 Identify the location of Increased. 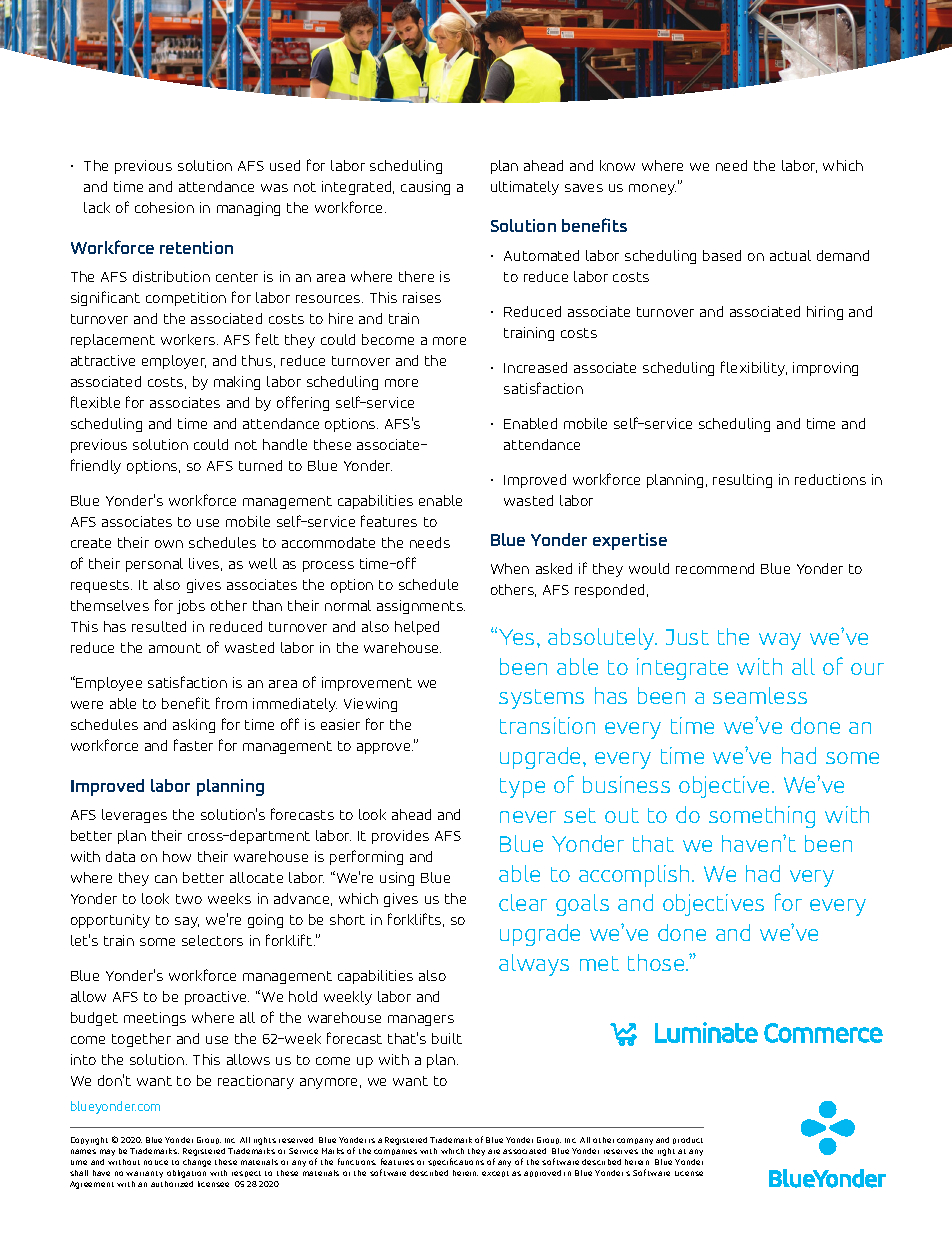
(535, 367).
